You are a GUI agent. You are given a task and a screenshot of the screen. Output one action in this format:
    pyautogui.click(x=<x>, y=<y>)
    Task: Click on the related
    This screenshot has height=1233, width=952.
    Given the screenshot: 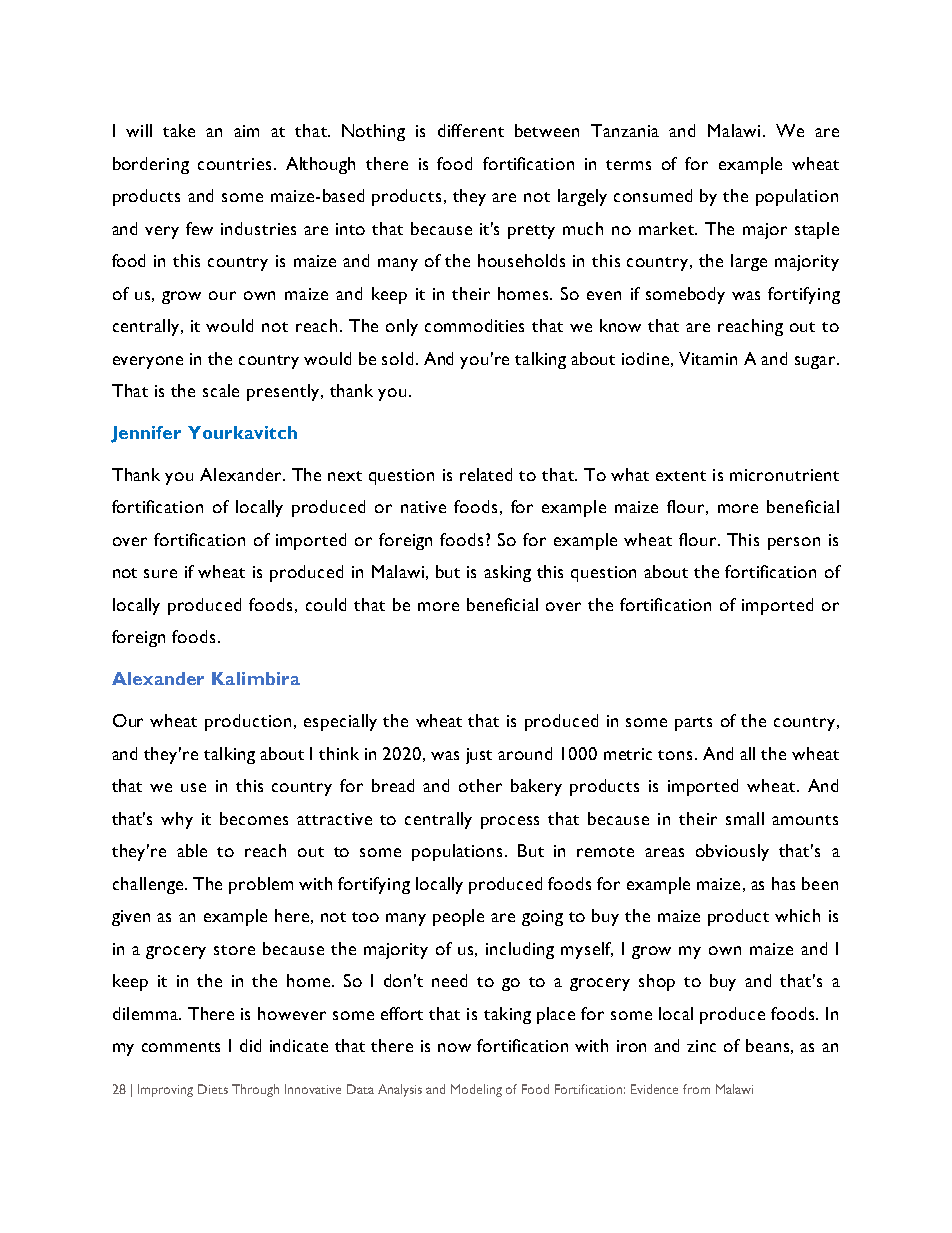 What is the action you would take?
    pyautogui.click(x=486, y=474)
